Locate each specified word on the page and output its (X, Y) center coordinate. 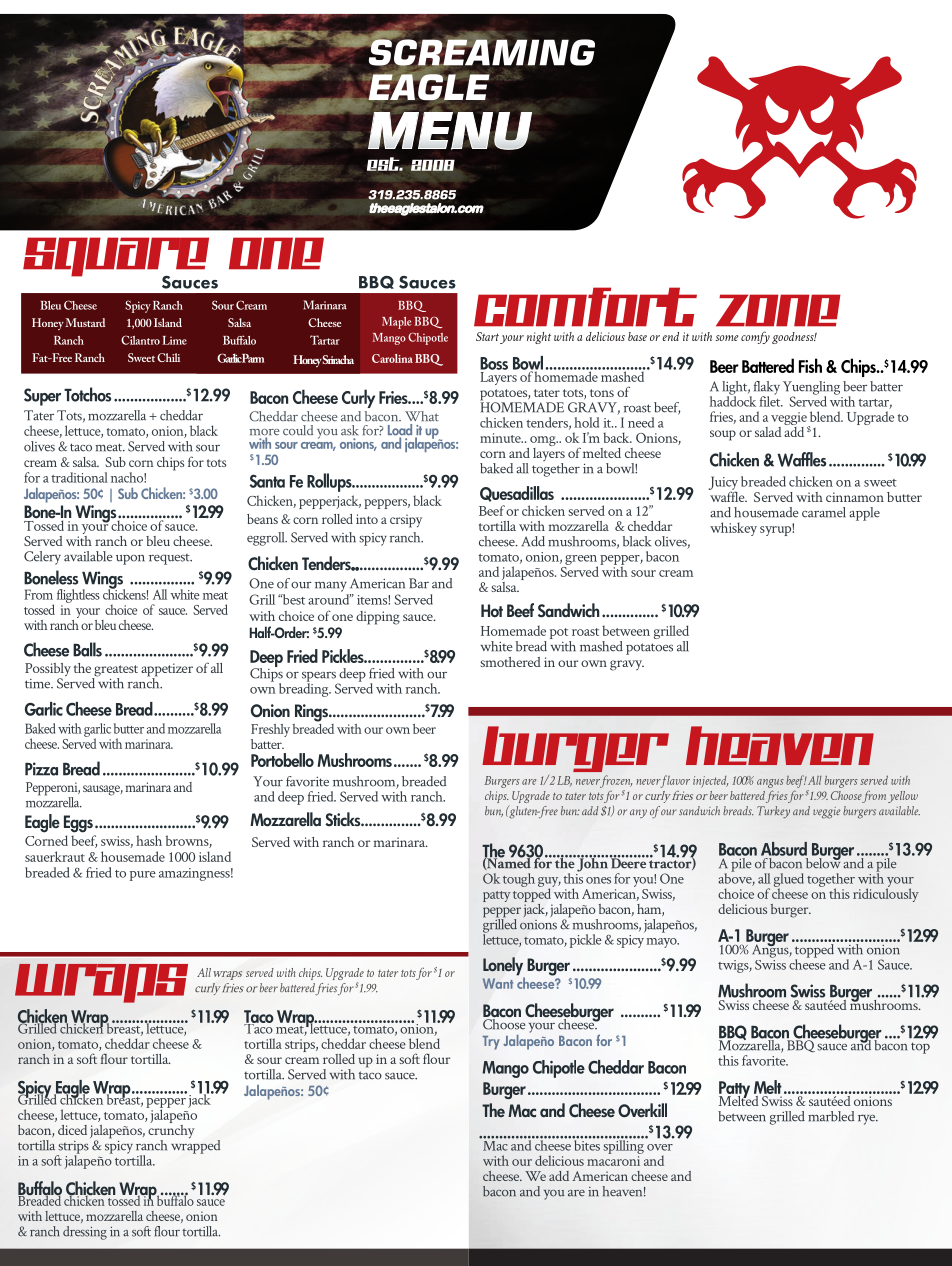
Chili (168, 357)
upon (130, 560)
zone (778, 310)
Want (498, 983)
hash (149, 840)
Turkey (773, 812)
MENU (449, 130)
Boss (494, 363)
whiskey (733, 529)
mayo (662, 943)
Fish (810, 365)
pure (143, 876)
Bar (419, 583)
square (116, 258)
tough (519, 880)
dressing (85, 1233)
